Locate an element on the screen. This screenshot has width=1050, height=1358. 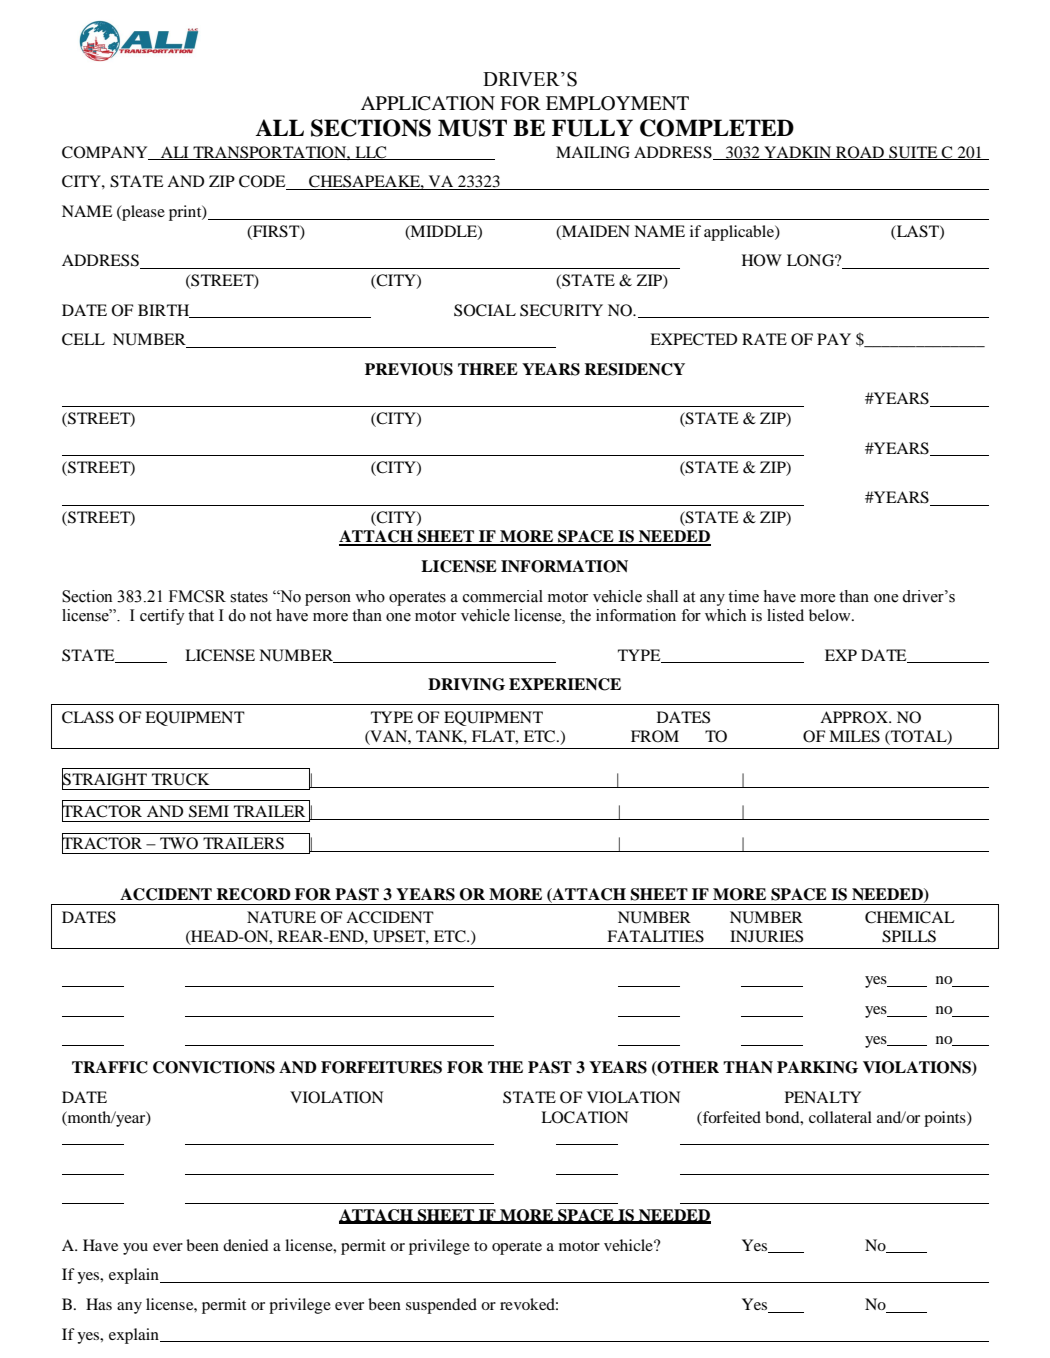
CLASS is located at coordinates (88, 717).
